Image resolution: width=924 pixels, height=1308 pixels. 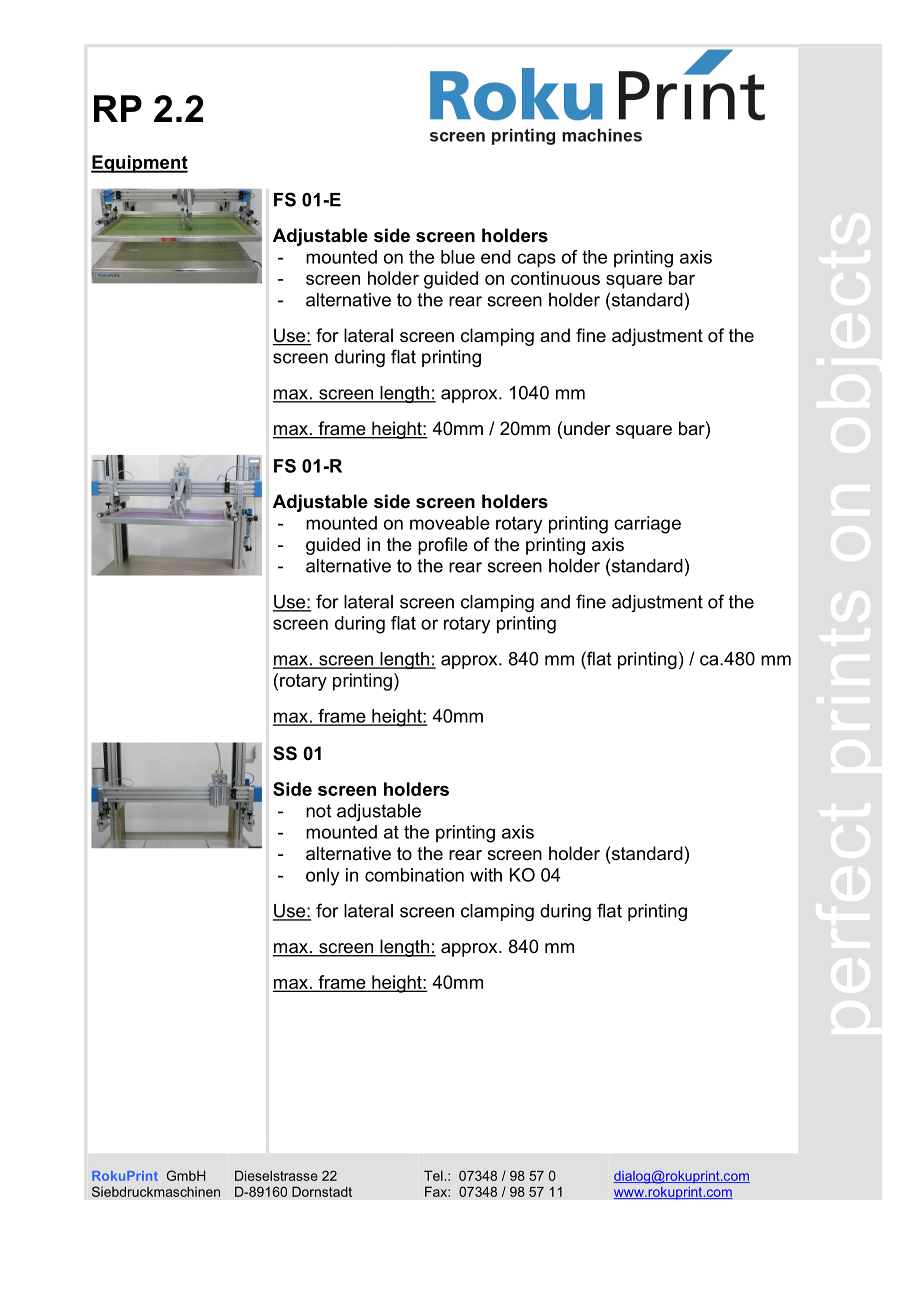 I want to click on moveable, so click(x=450, y=523).
